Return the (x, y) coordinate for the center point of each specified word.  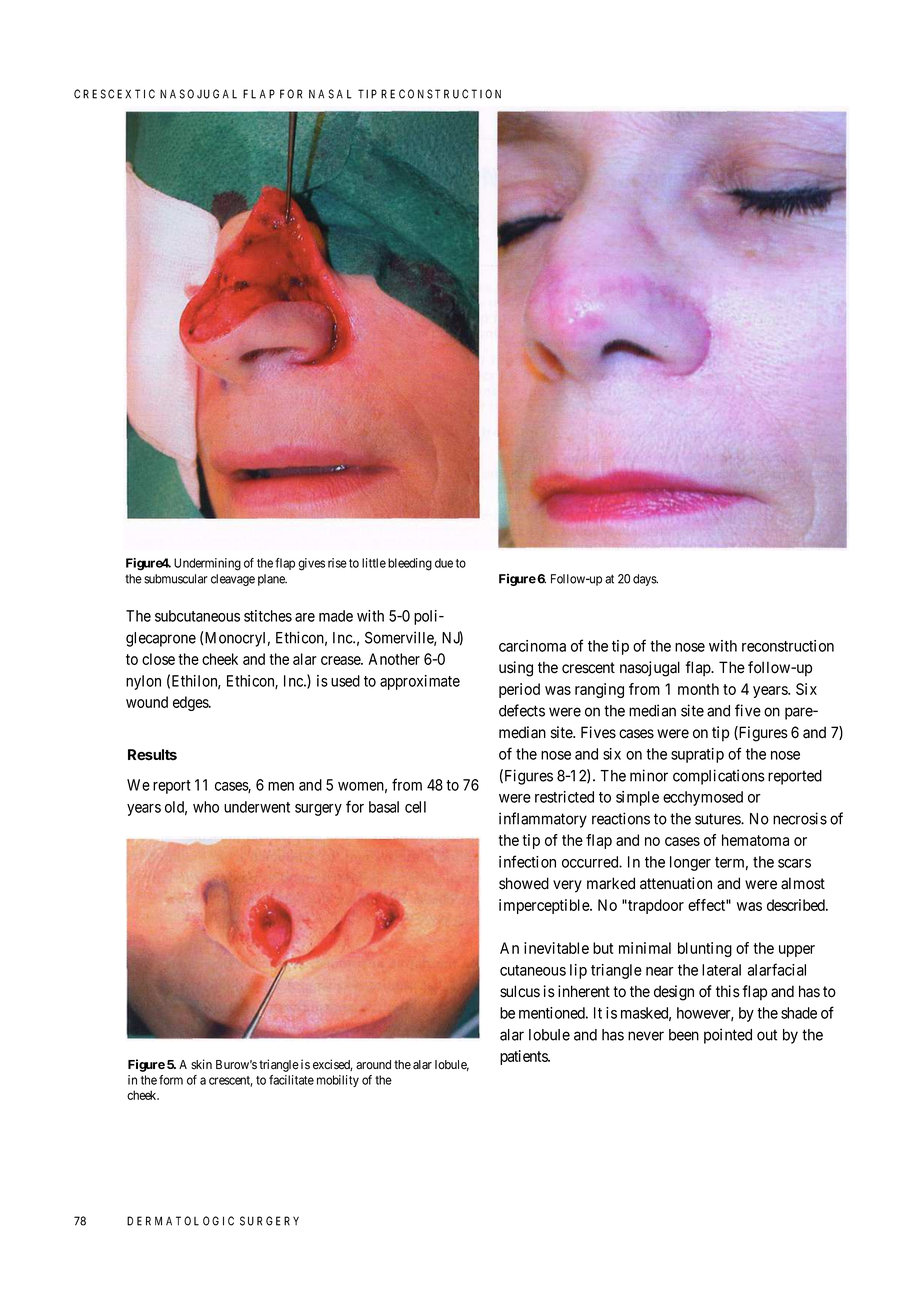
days (645, 580)
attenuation (676, 883)
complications (719, 777)
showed (524, 883)
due (444, 563)
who (206, 807)
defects (522, 710)
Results (152, 755)
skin (201, 1064)
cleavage (233, 580)
